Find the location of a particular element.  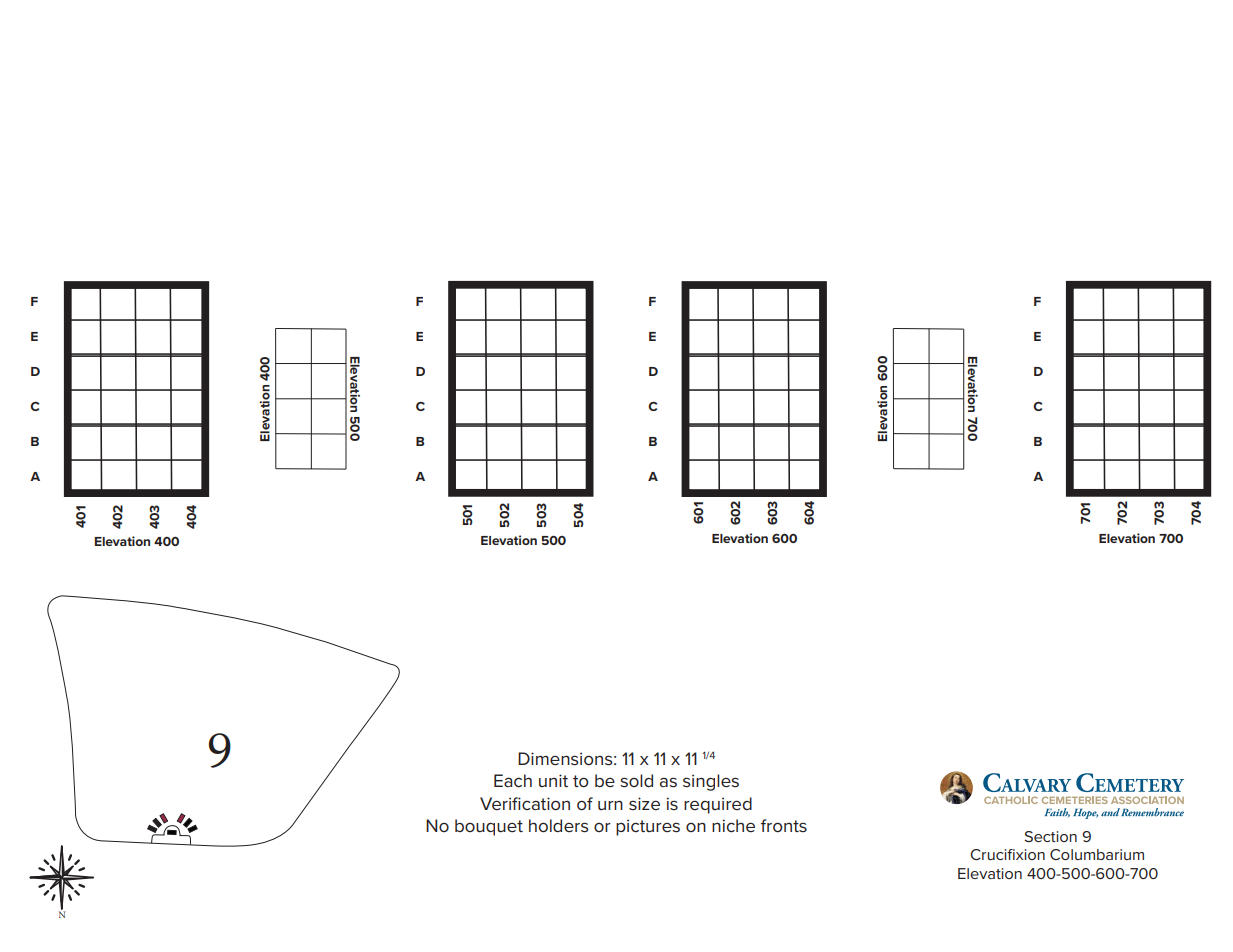

unit is located at coordinates (553, 780).
